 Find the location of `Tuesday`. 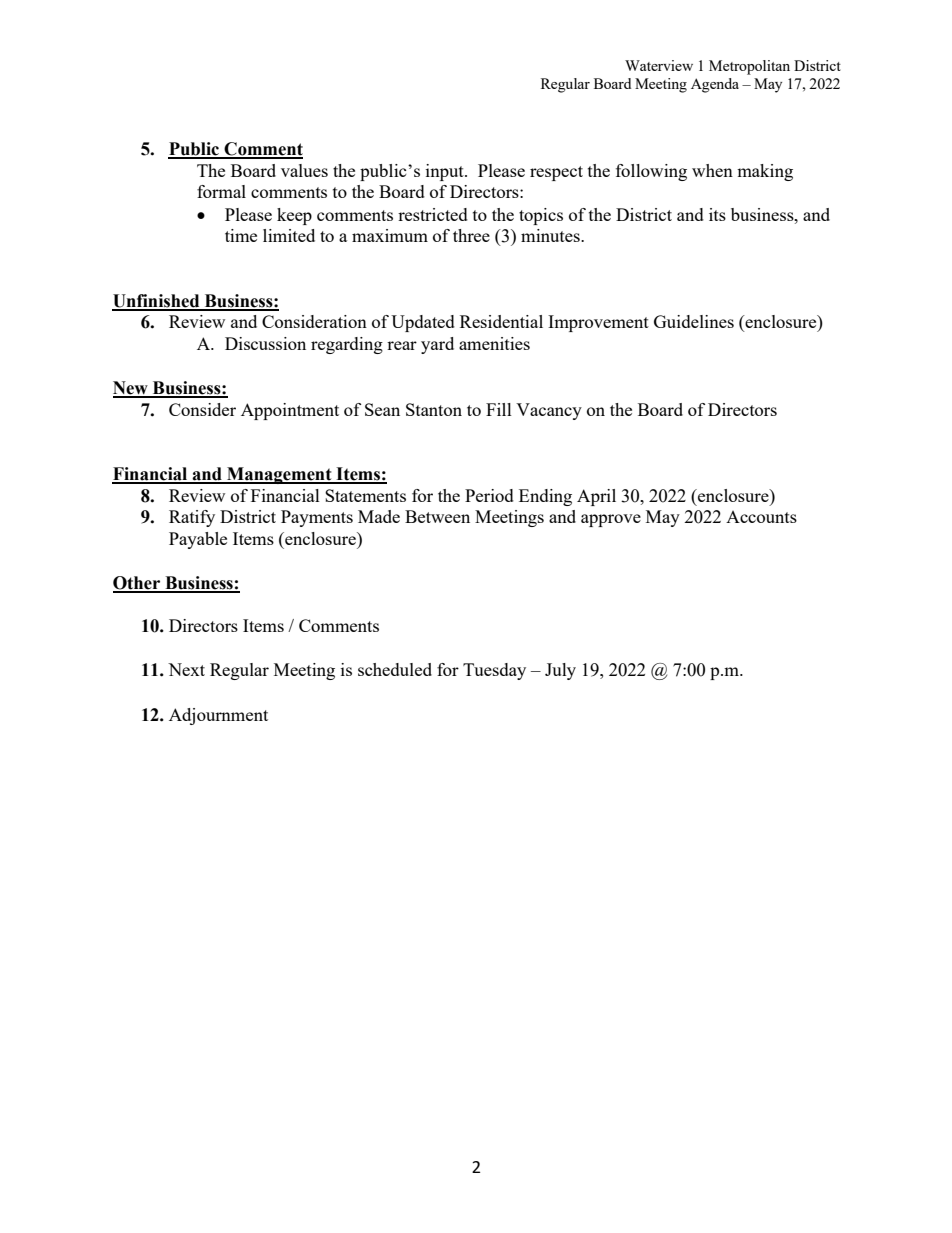

Tuesday is located at coordinates (494, 671).
